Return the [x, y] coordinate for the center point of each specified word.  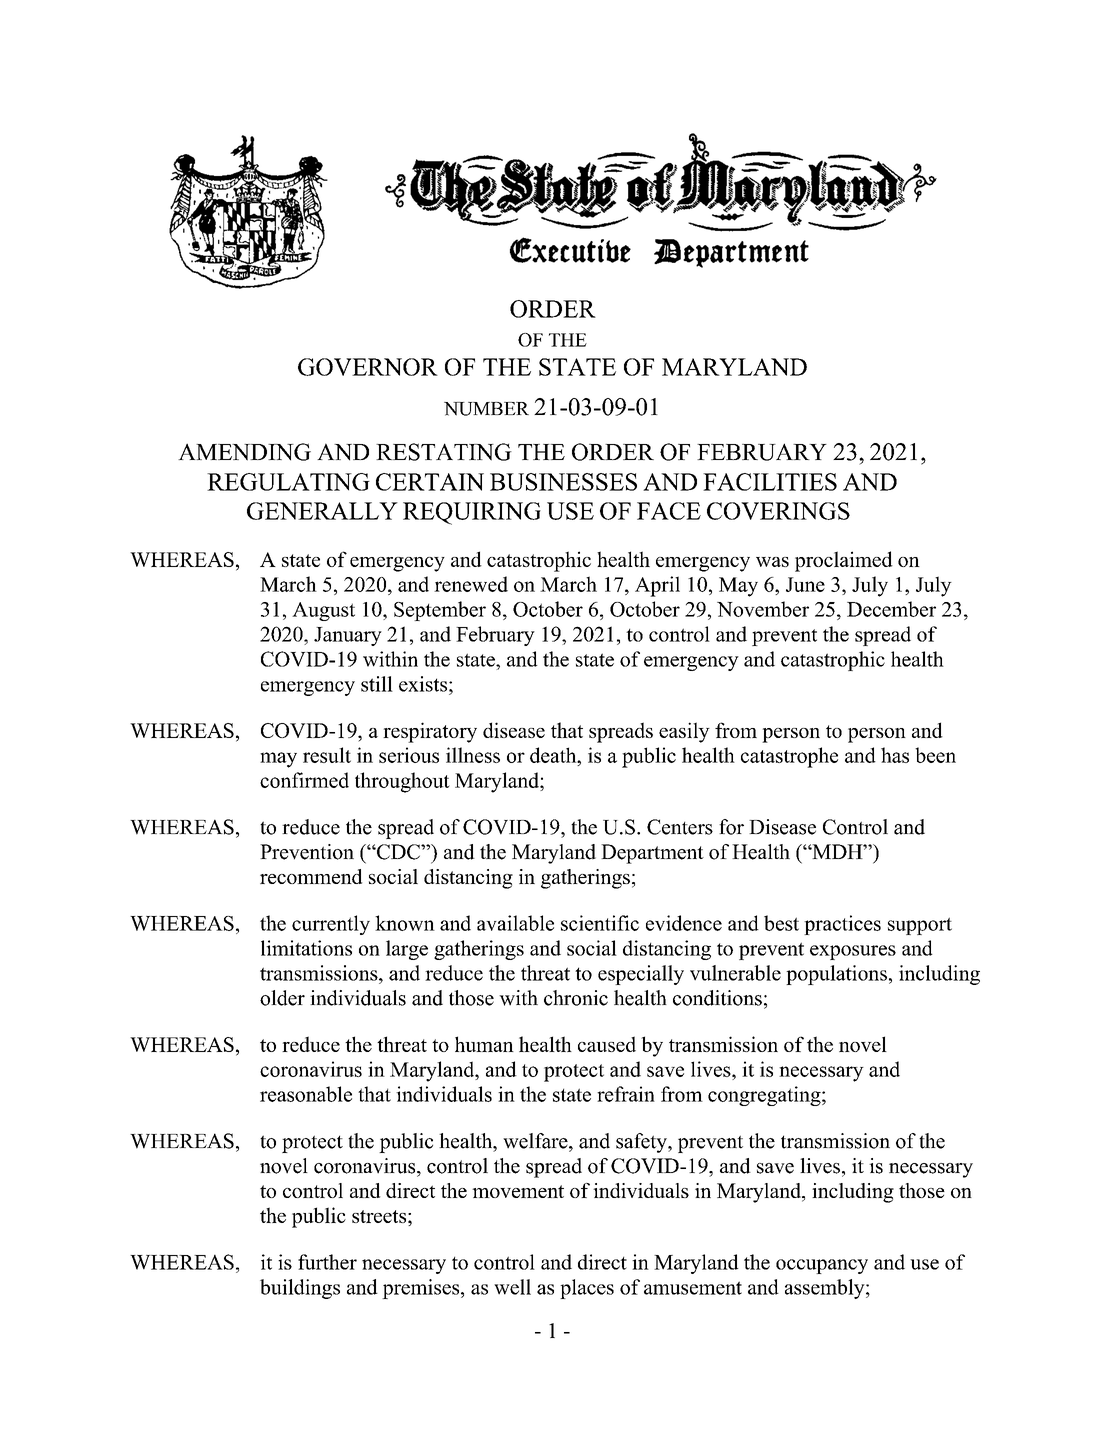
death [554, 755]
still [377, 684]
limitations [306, 948]
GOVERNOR [368, 367]
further [327, 1262]
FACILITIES [770, 482]
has [895, 755]
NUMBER [486, 409]
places [587, 1289]
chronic [576, 998]
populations [836, 975]
